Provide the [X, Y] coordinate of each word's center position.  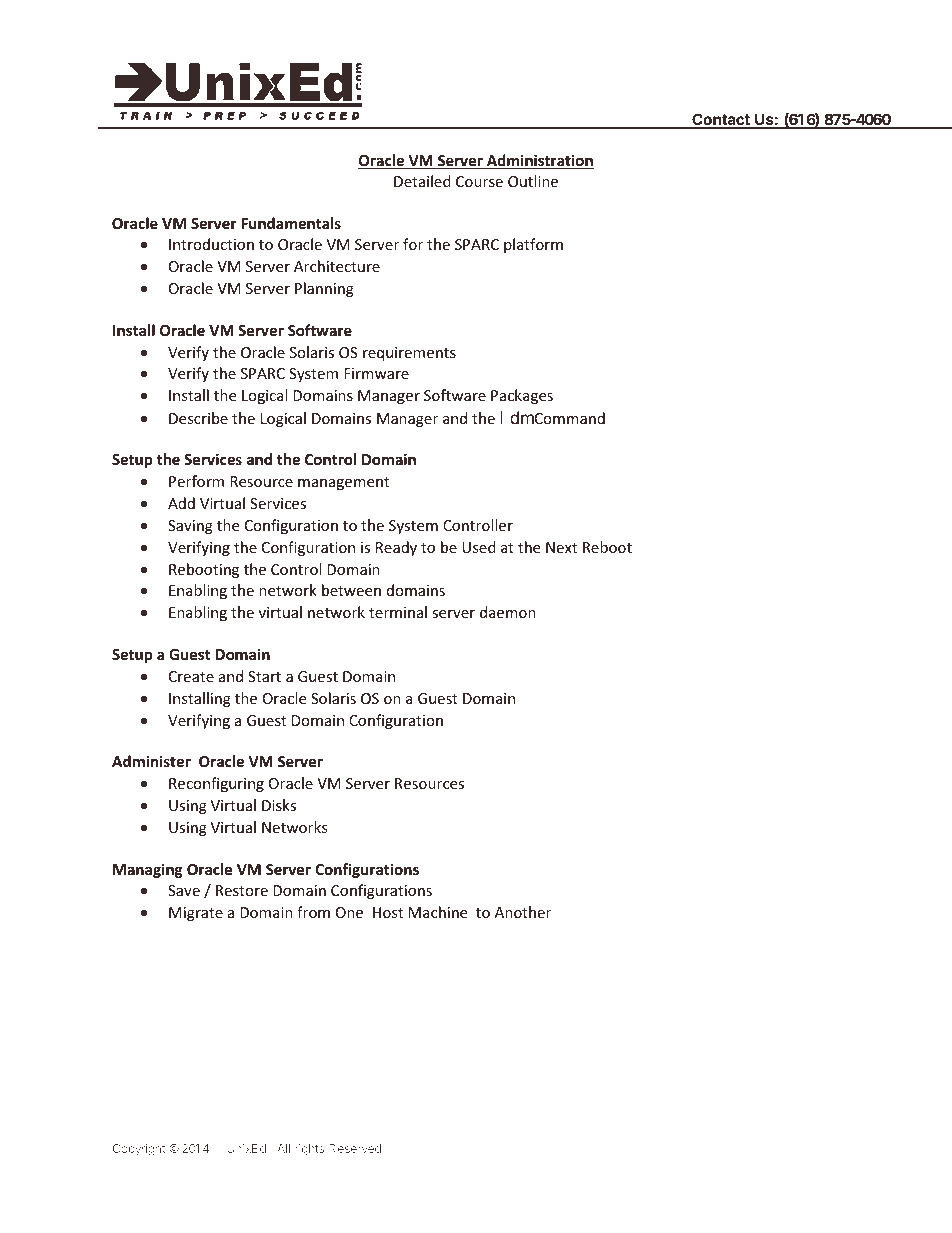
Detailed [422, 181]
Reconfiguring [216, 784]
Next [561, 547]
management [343, 483]
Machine [438, 912]
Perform [196, 481]
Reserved [355, 1148]
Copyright [139, 1150]
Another [523, 912]
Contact [721, 120]
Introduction [211, 244]
